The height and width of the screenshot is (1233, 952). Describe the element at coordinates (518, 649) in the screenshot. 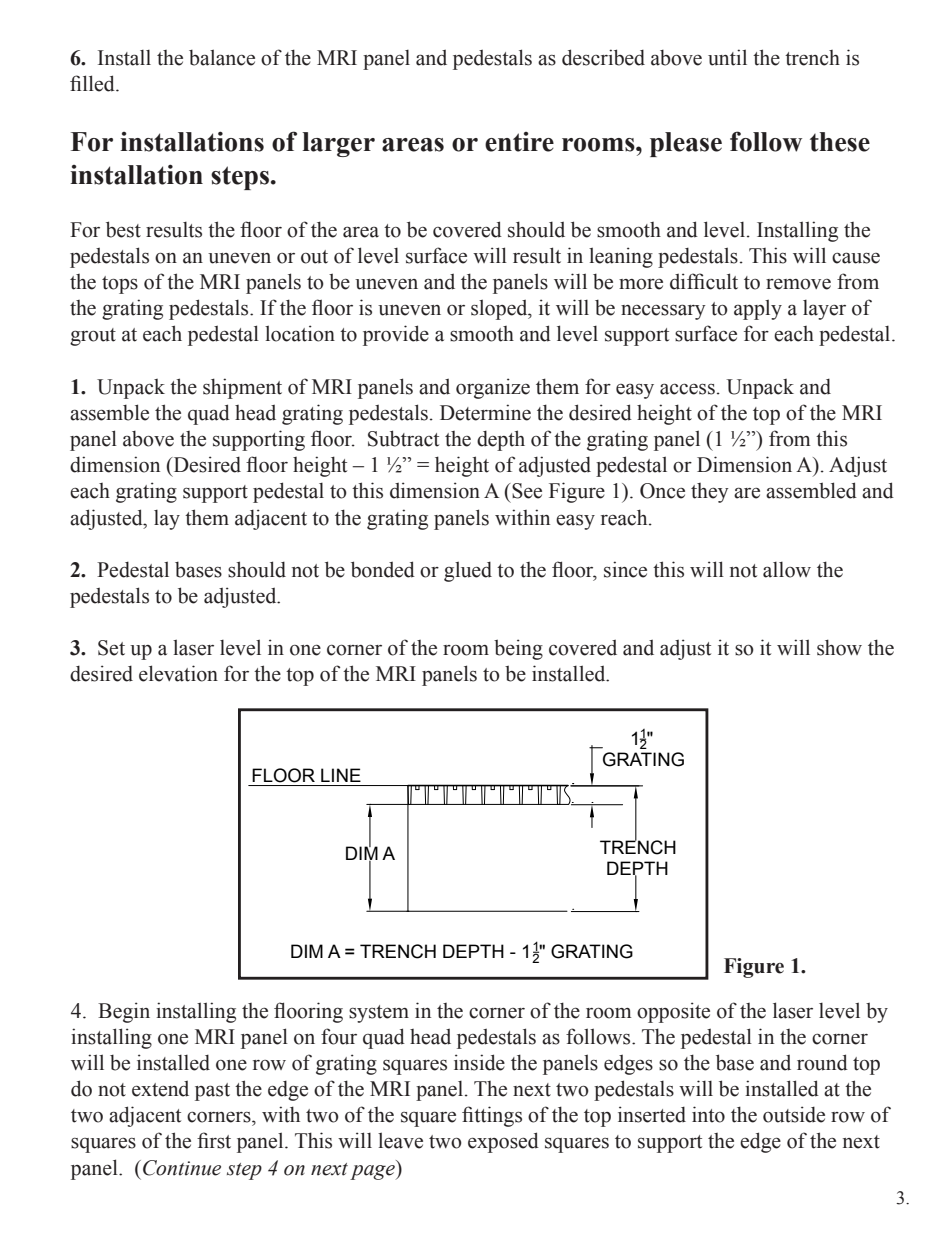

I see `being` at that location.
